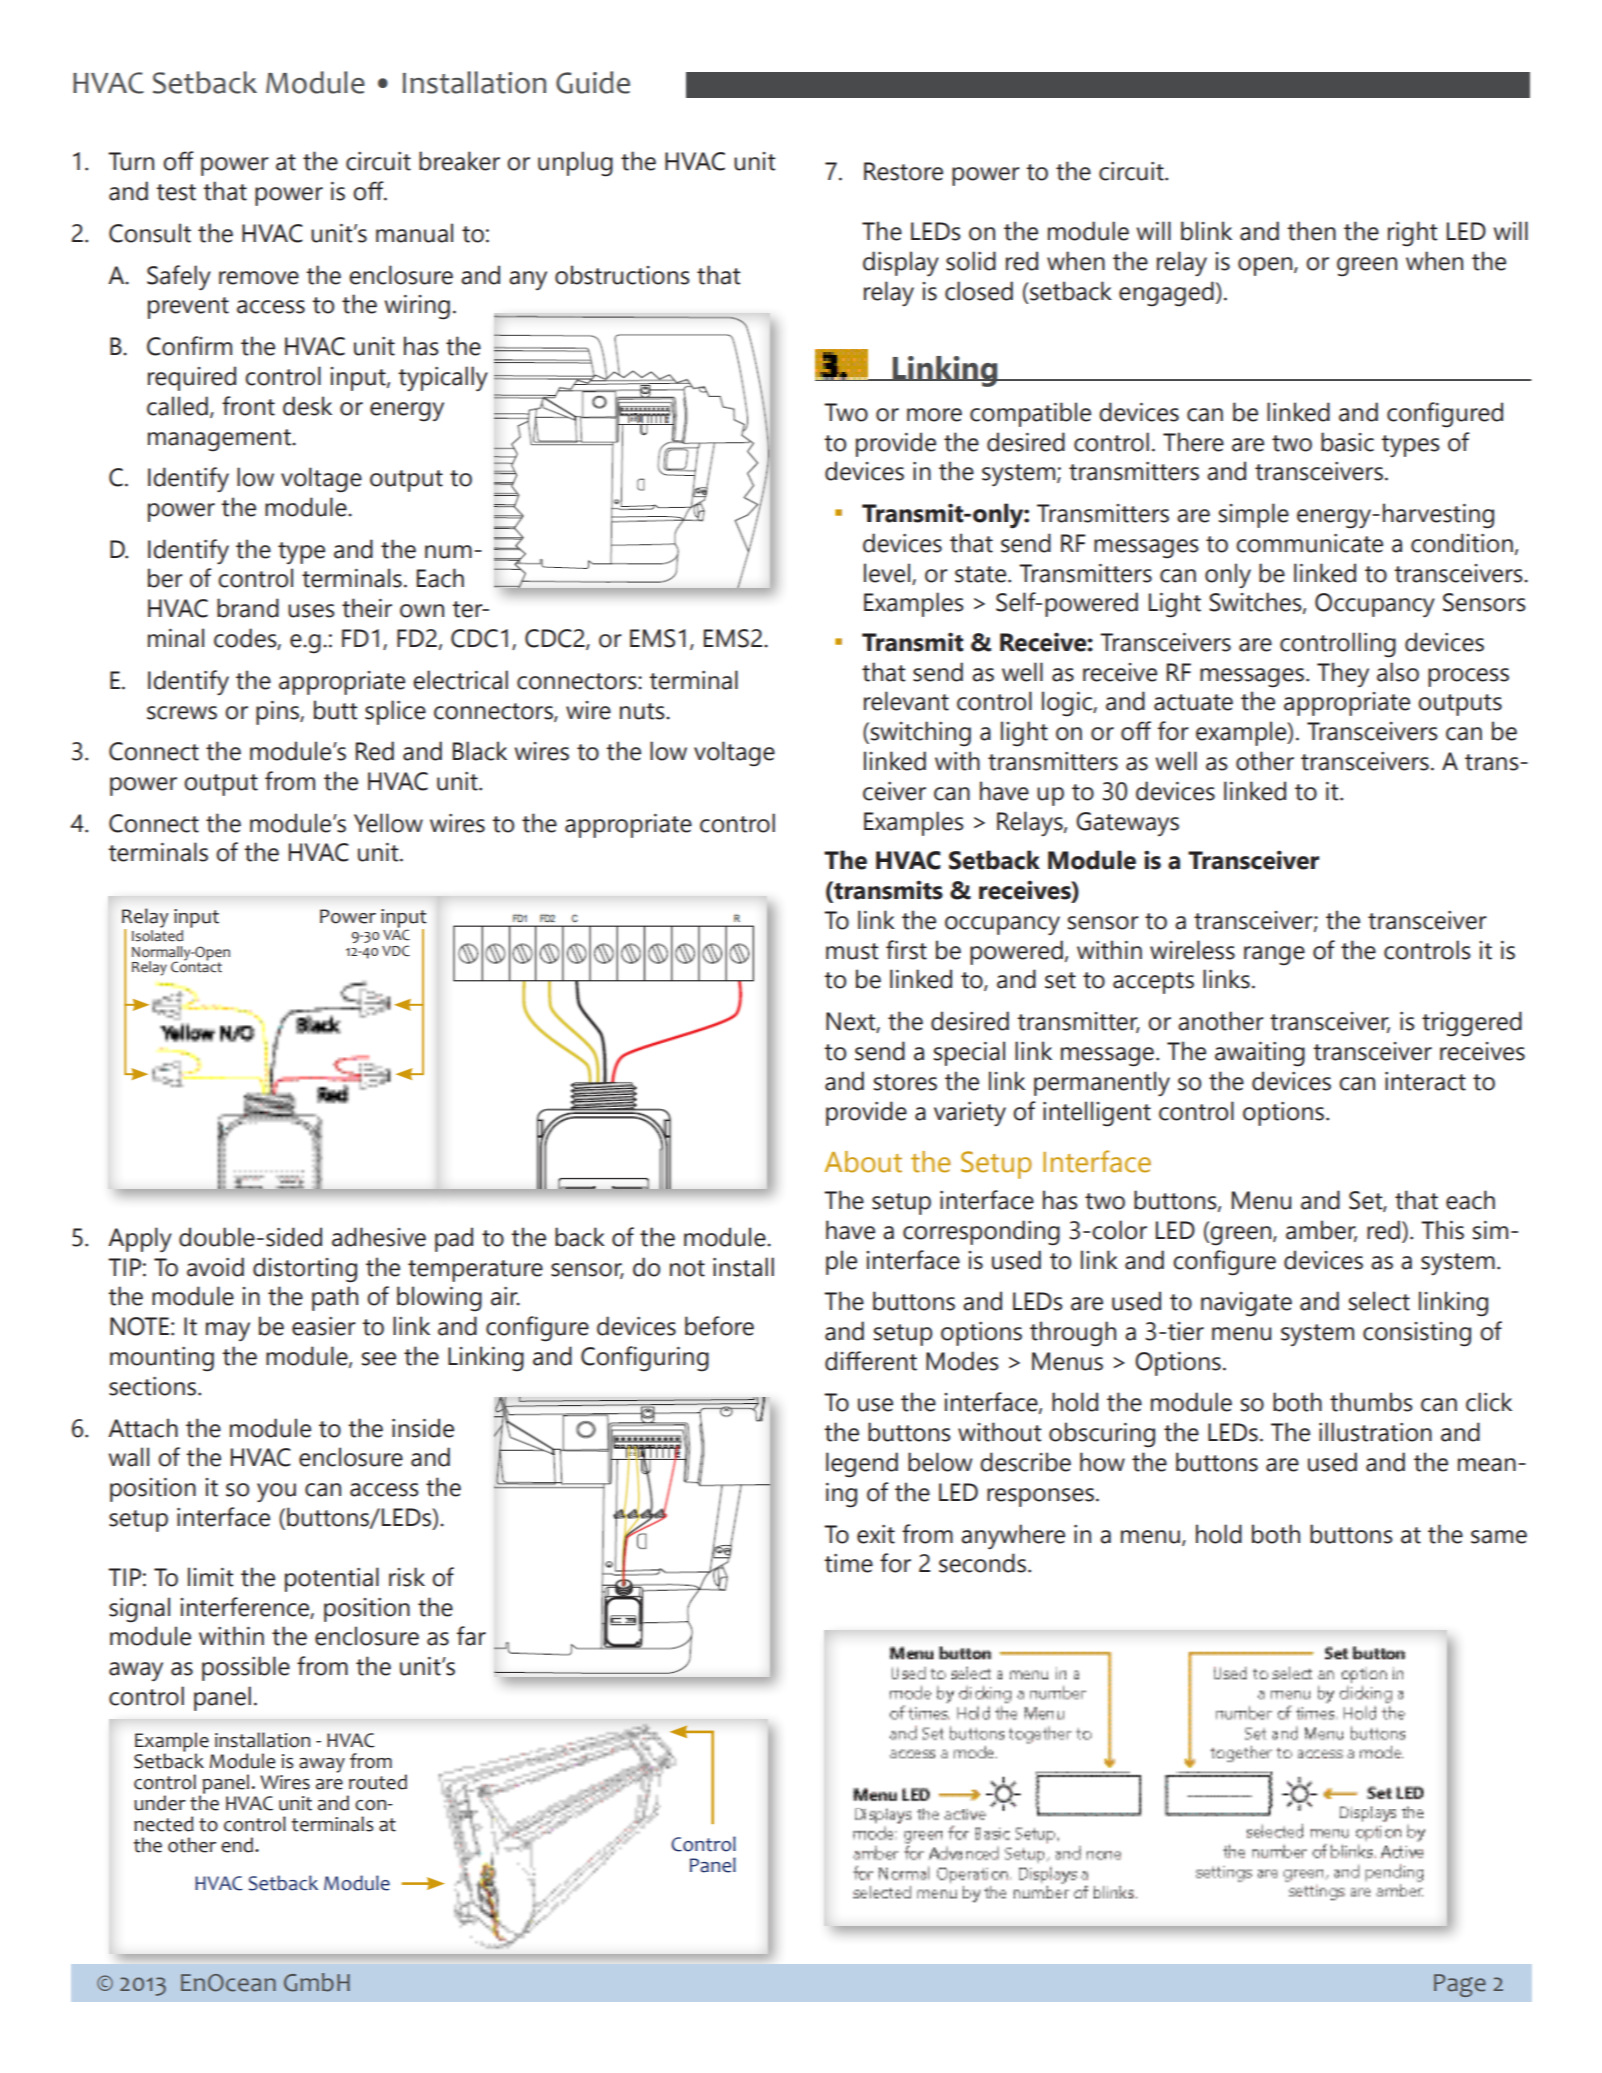 The height and width of the document is (2073, 1602). What do you see at coordinates (160, 1803) in the document?
I see `under` at bounding box center [160, 1803].
